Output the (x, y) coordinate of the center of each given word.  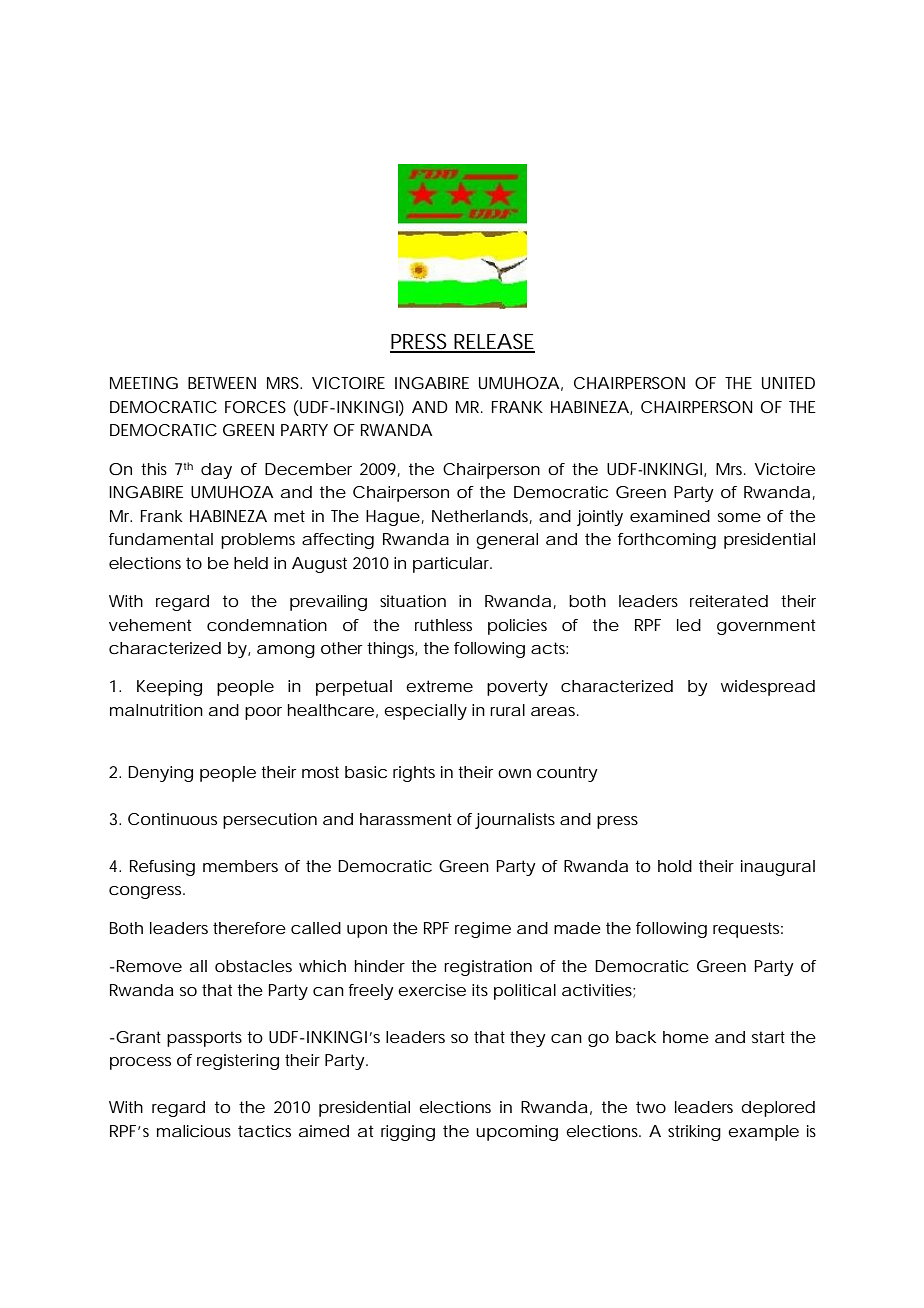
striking (694, 1133)
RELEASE (494, 342)
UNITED (788, 383)
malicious (194, 1131)
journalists (515, 821)
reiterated (729, 601)
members (240, 866)
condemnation (267, 625)
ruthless (443, 625)
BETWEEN (222, 383)
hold (675, 866)
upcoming (517, 1133)
